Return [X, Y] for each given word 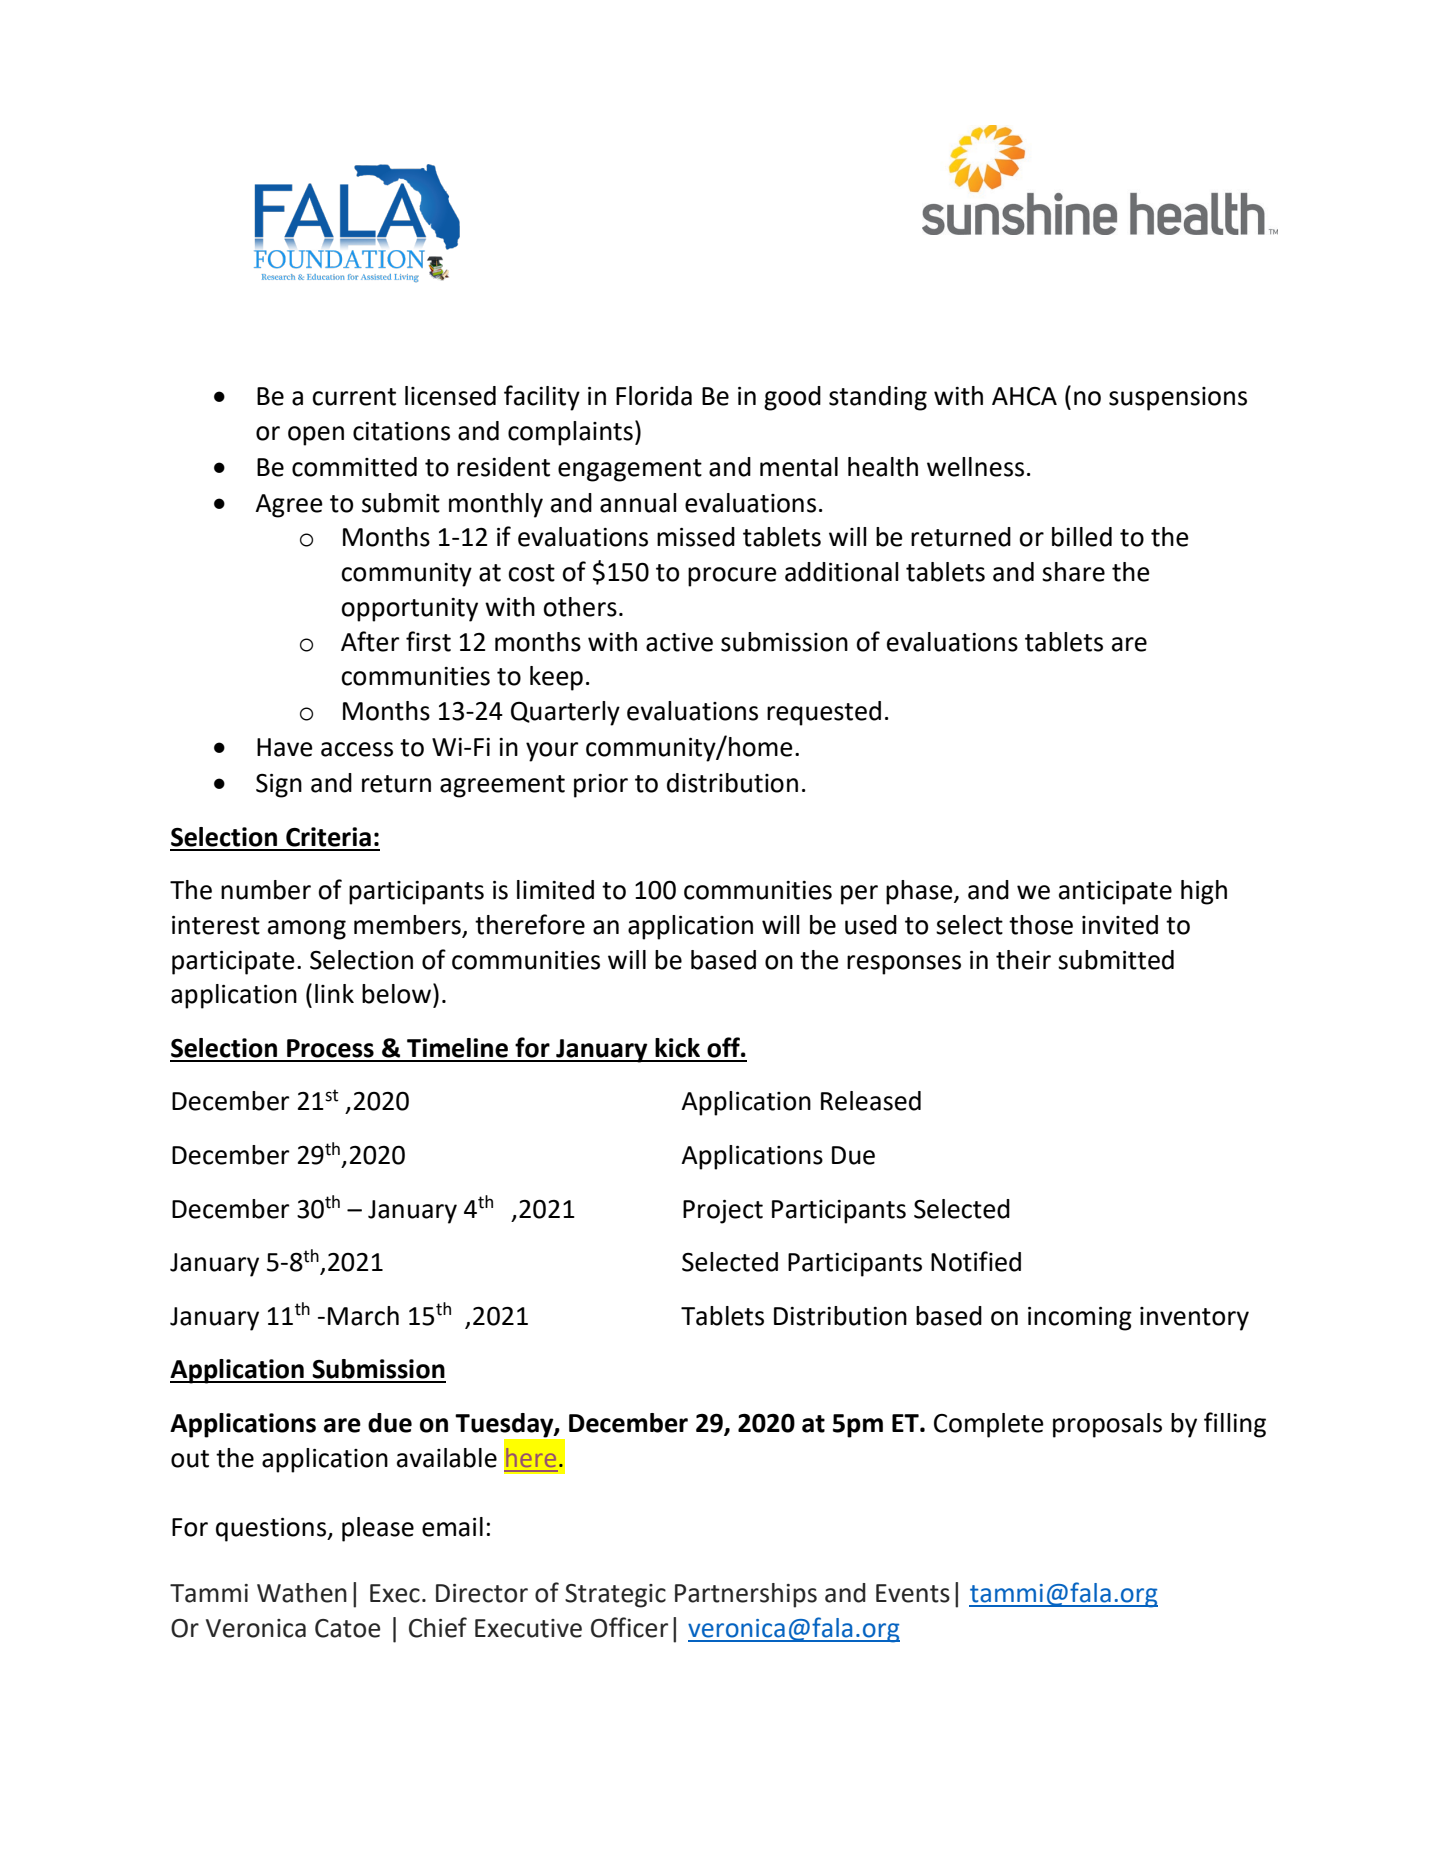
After [370, 641]
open [316, 436]
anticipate [1115, 893]
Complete [989, 1425]
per [859, 895]
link [334, 993]
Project [723, 1212]
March [363, 1316]
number [266, 890]
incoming [1080, 1319]
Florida [654, 396]
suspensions [1178, 399]
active [679, 642]
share [1073, 572]
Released [871, 1101]
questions [272, 1530]
